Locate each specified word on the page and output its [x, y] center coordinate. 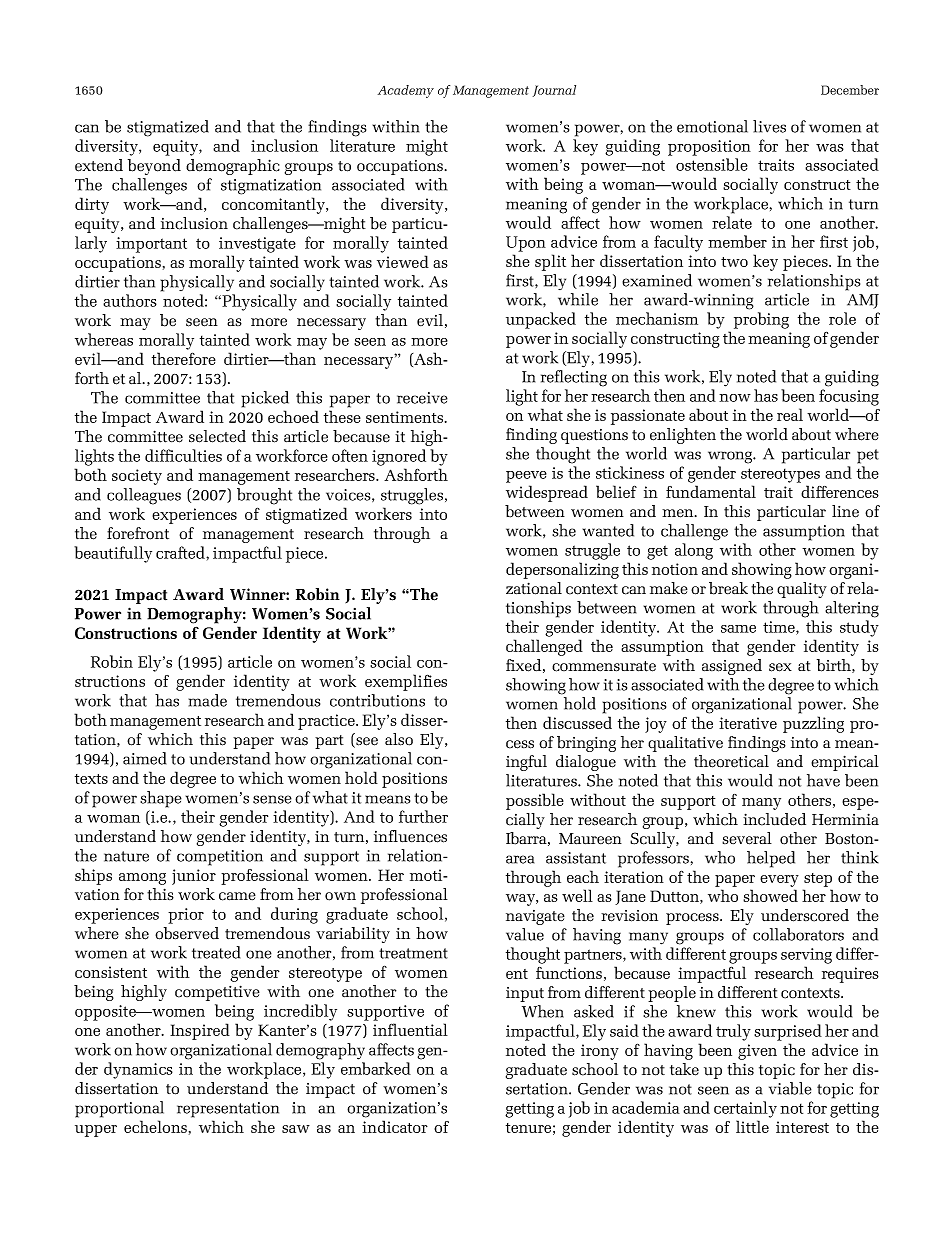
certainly [745, 1109]
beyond [154, 167]
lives [769, 126]
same [738, 629]
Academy [406, 91]
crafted [181, 552]
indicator [395, 1126]
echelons [155, 1126]
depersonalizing [562, 570]
